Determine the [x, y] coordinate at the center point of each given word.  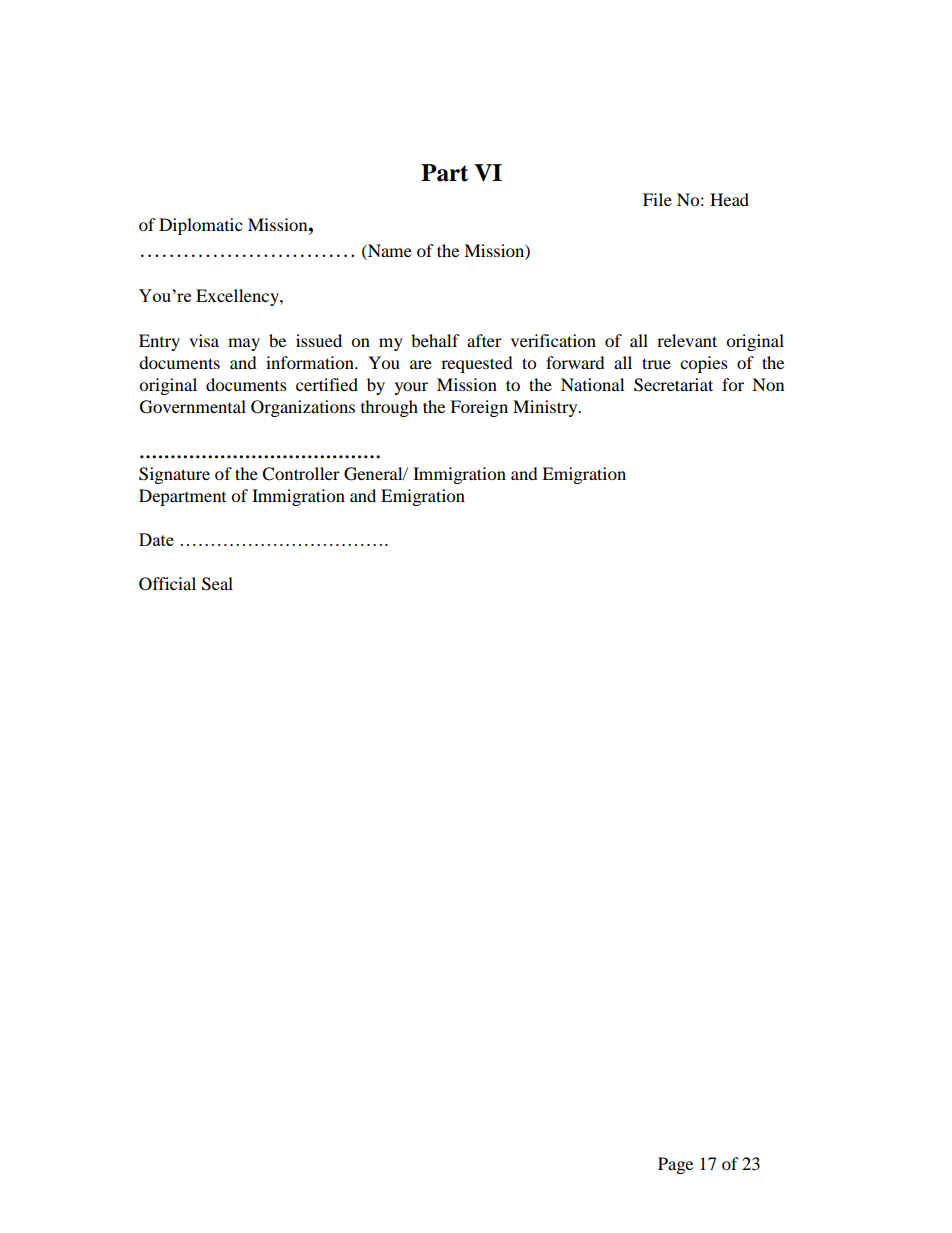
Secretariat [673, 385]
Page [675, 1165]
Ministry [546, 408]
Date [156, 539]
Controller [301, 474]
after [484, 340]
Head [729, 199]
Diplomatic [200, 226]
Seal [217, 584]
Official [167, 584]
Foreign [479, 408]
